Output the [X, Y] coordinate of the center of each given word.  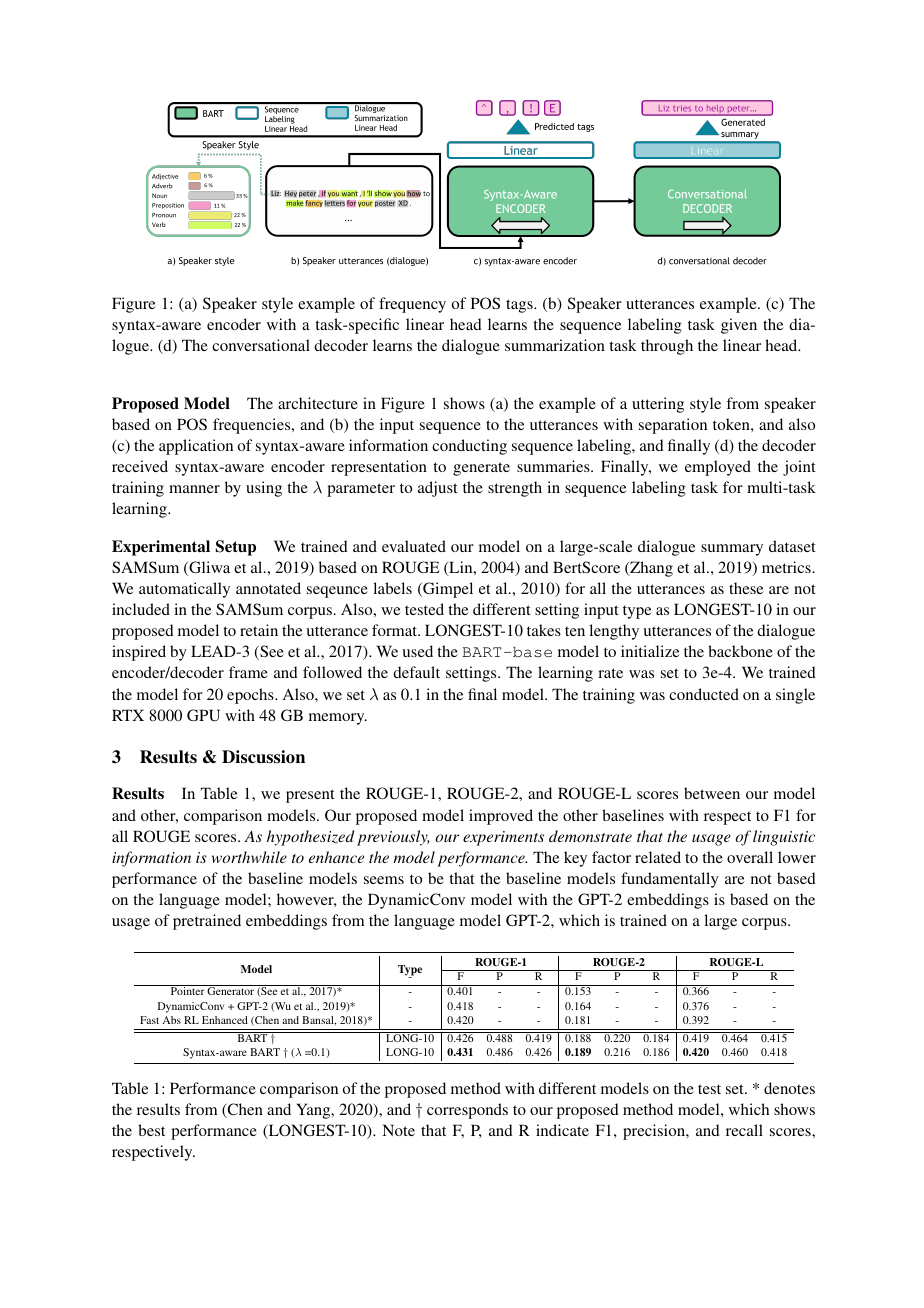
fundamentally [670, 880]
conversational [261, 345]
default [416, 672]
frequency [412, 305]
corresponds [467, 1111]
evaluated [414, 546]
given [739, 326]
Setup [236, 548]
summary [732, 550]
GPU [203, 715]
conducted [704, 694]
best [151, 1130]
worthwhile [249, 857]
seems [384, 880]
